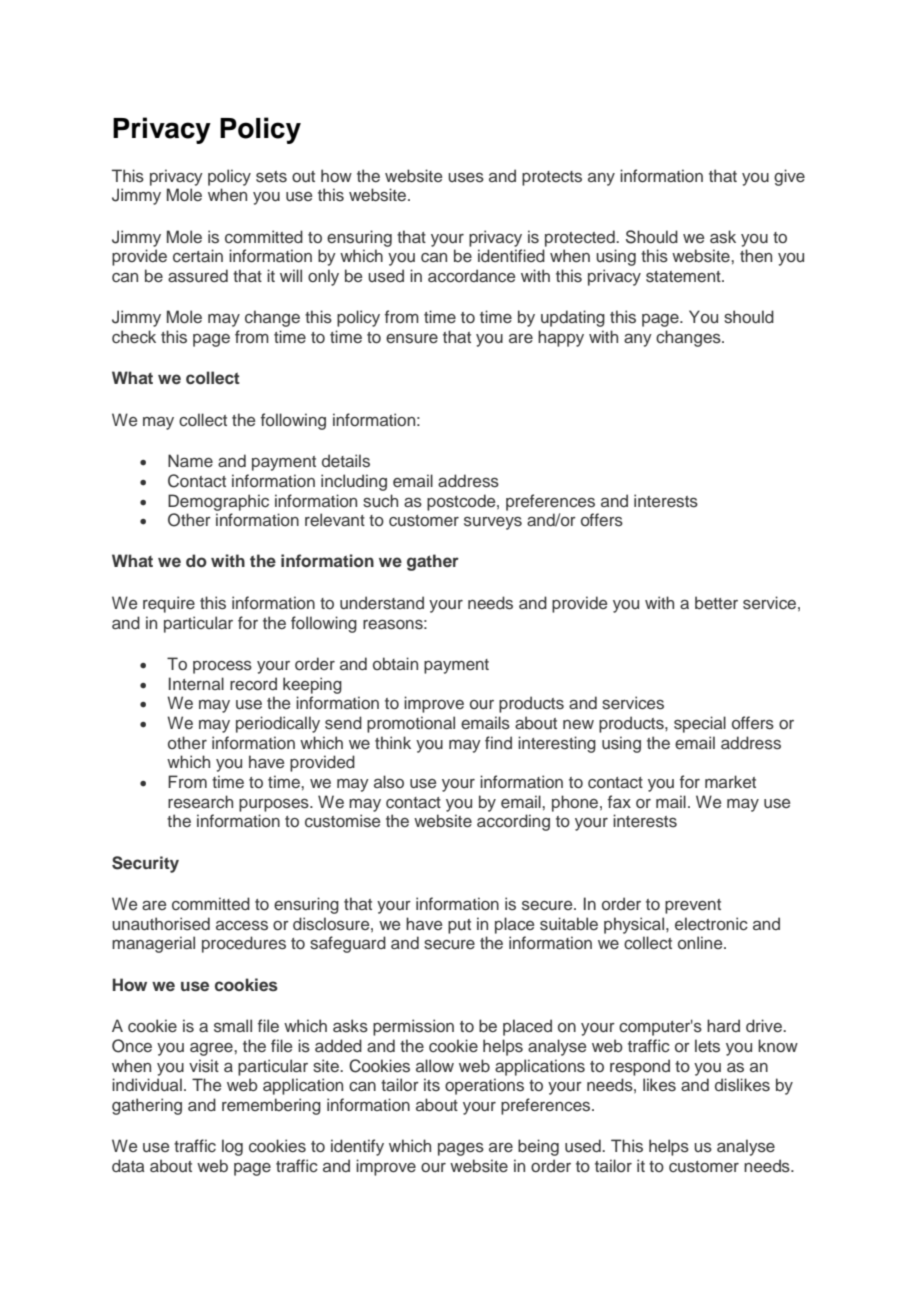 The image size is (924, 1308). Describe the element at coordinates (380, 501) in the page. I see `such` at that location.
